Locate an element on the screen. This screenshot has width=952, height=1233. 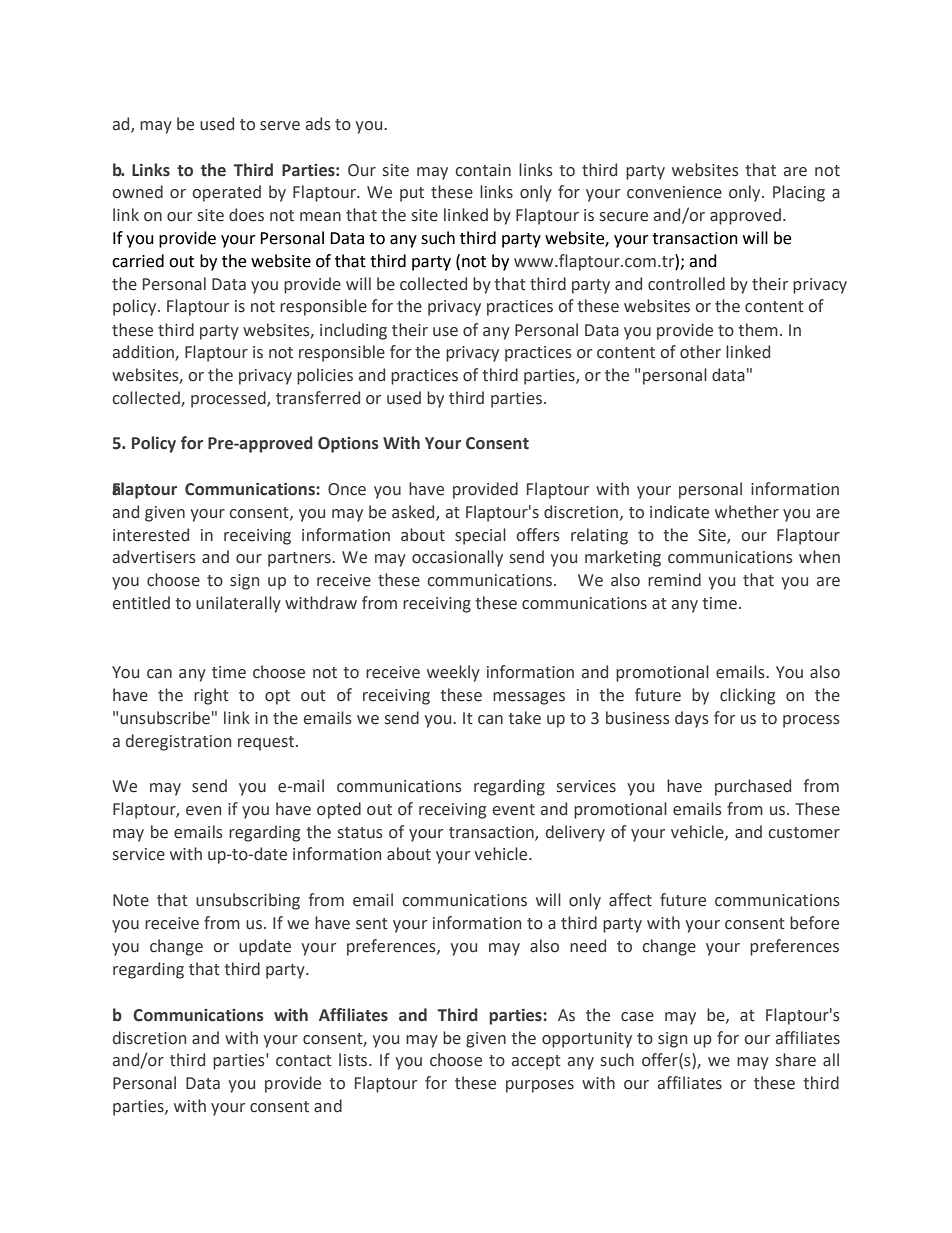
operated is located at coordinates (226, 193).
